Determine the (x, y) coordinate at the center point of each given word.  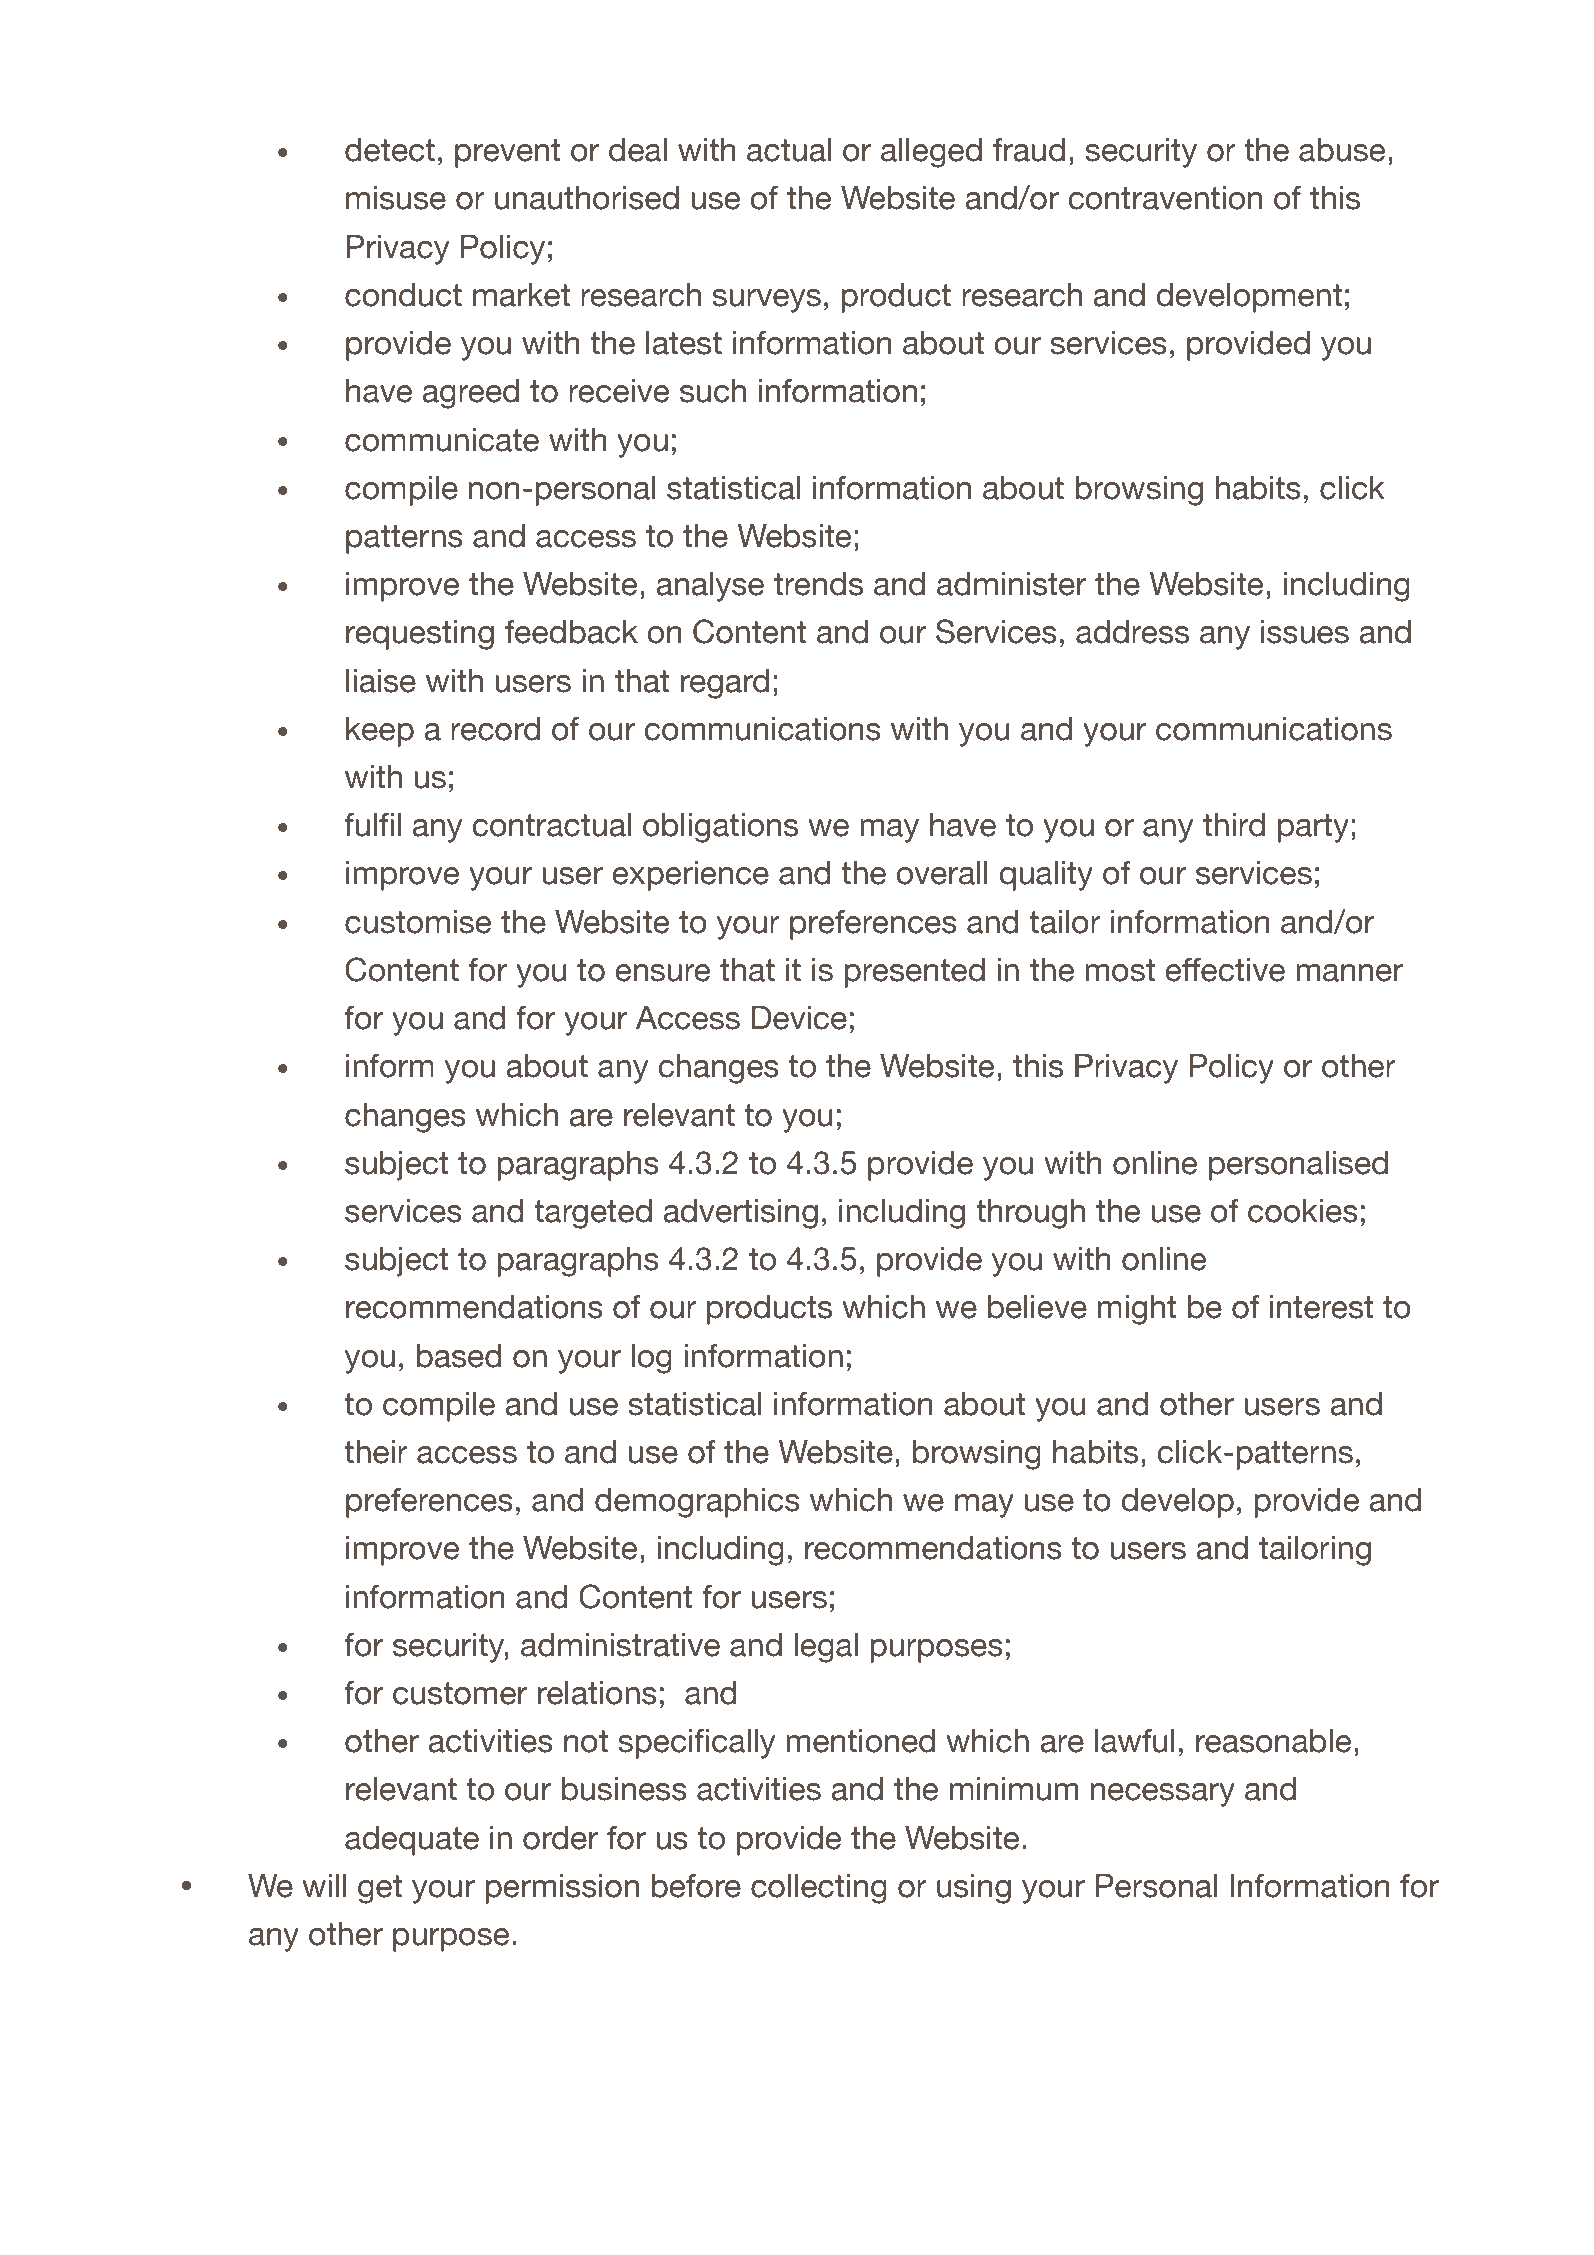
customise (418, 922)
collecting (819, 1889)
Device (799, 1018)
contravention (1165, 198)
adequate (412, 1841)
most (1120, 970)
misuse (396, 198)
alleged (931, 153)
